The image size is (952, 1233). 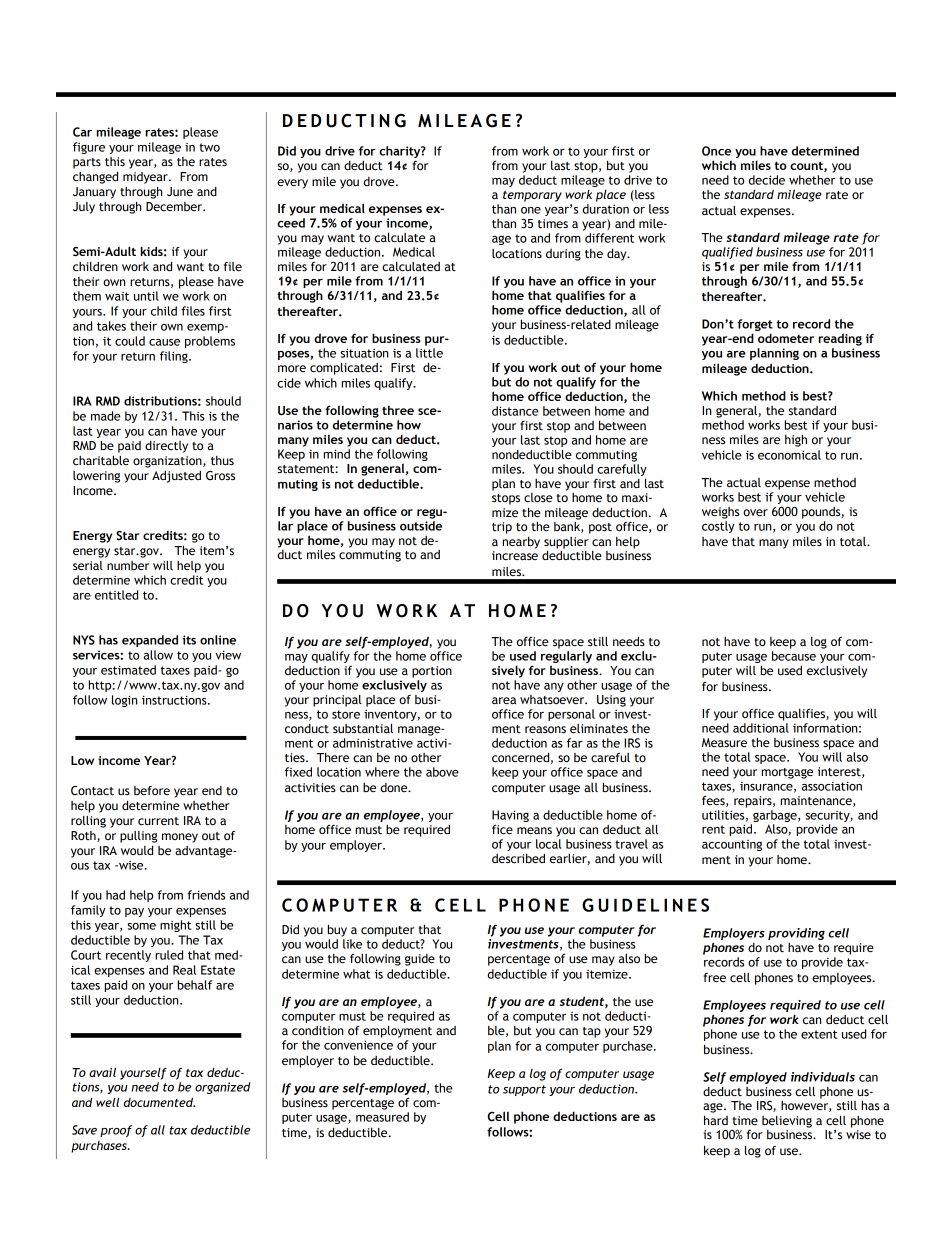 What do you see at coordinates (222, 1088) in the page?
I see `organized` at bounding box center [222, 1088].
